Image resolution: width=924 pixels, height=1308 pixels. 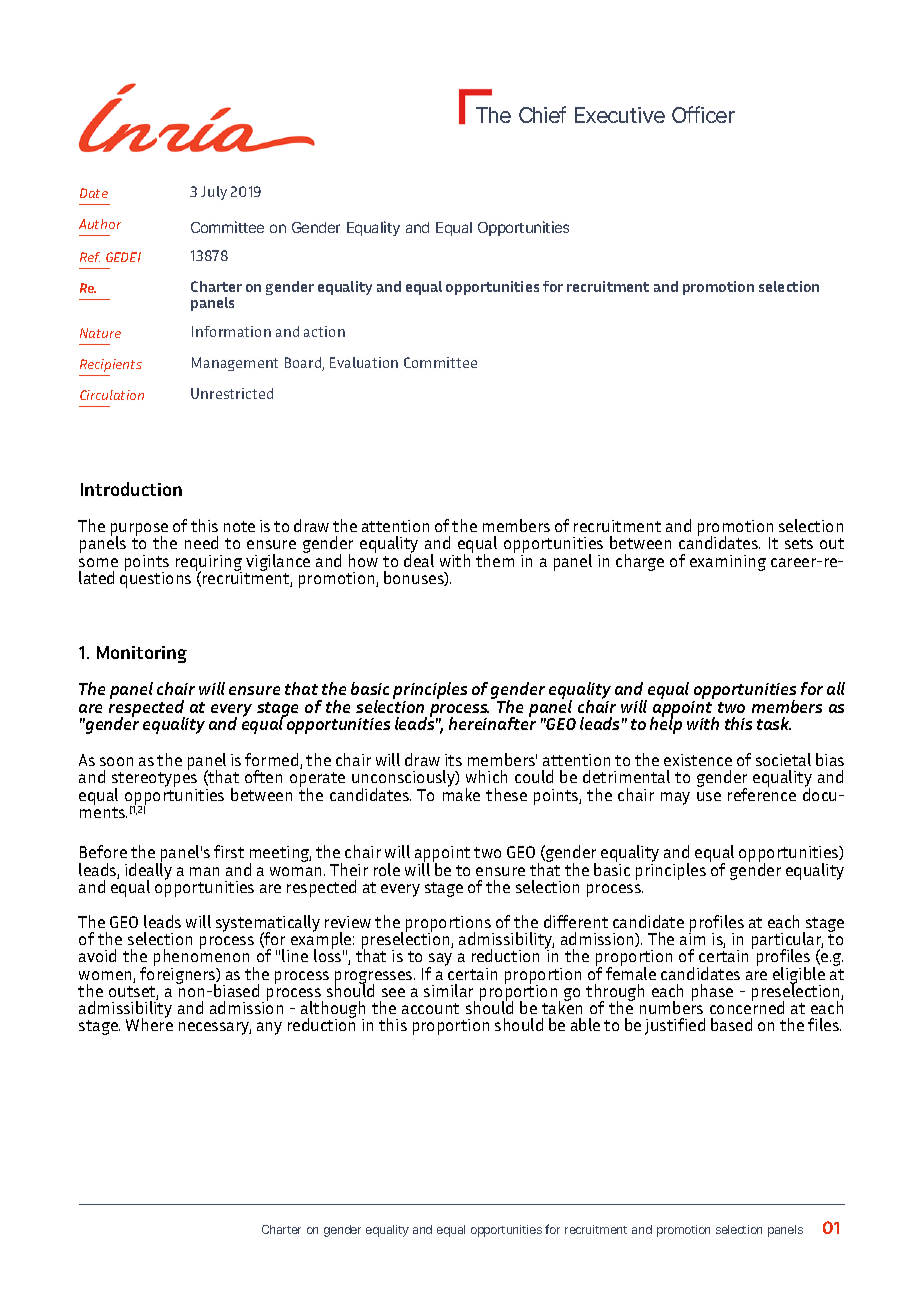 I want to click on stereotypes, so click(x=154, y=781).
